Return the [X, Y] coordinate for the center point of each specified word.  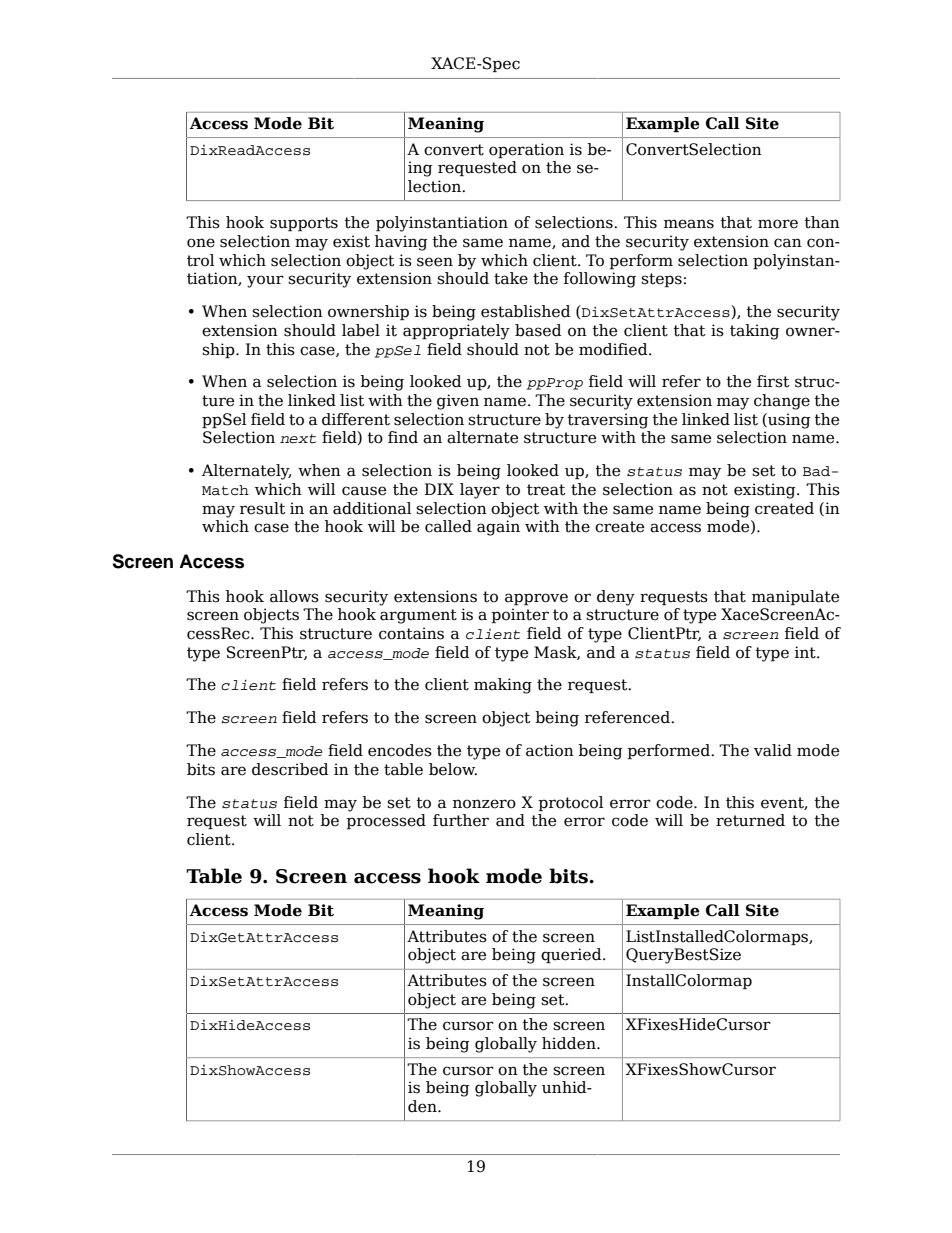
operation [526, 150]
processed [386, 821]
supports [304, 224]
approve [536, 599]
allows [294, 596]
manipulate [795, 597]
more [778, 224]
